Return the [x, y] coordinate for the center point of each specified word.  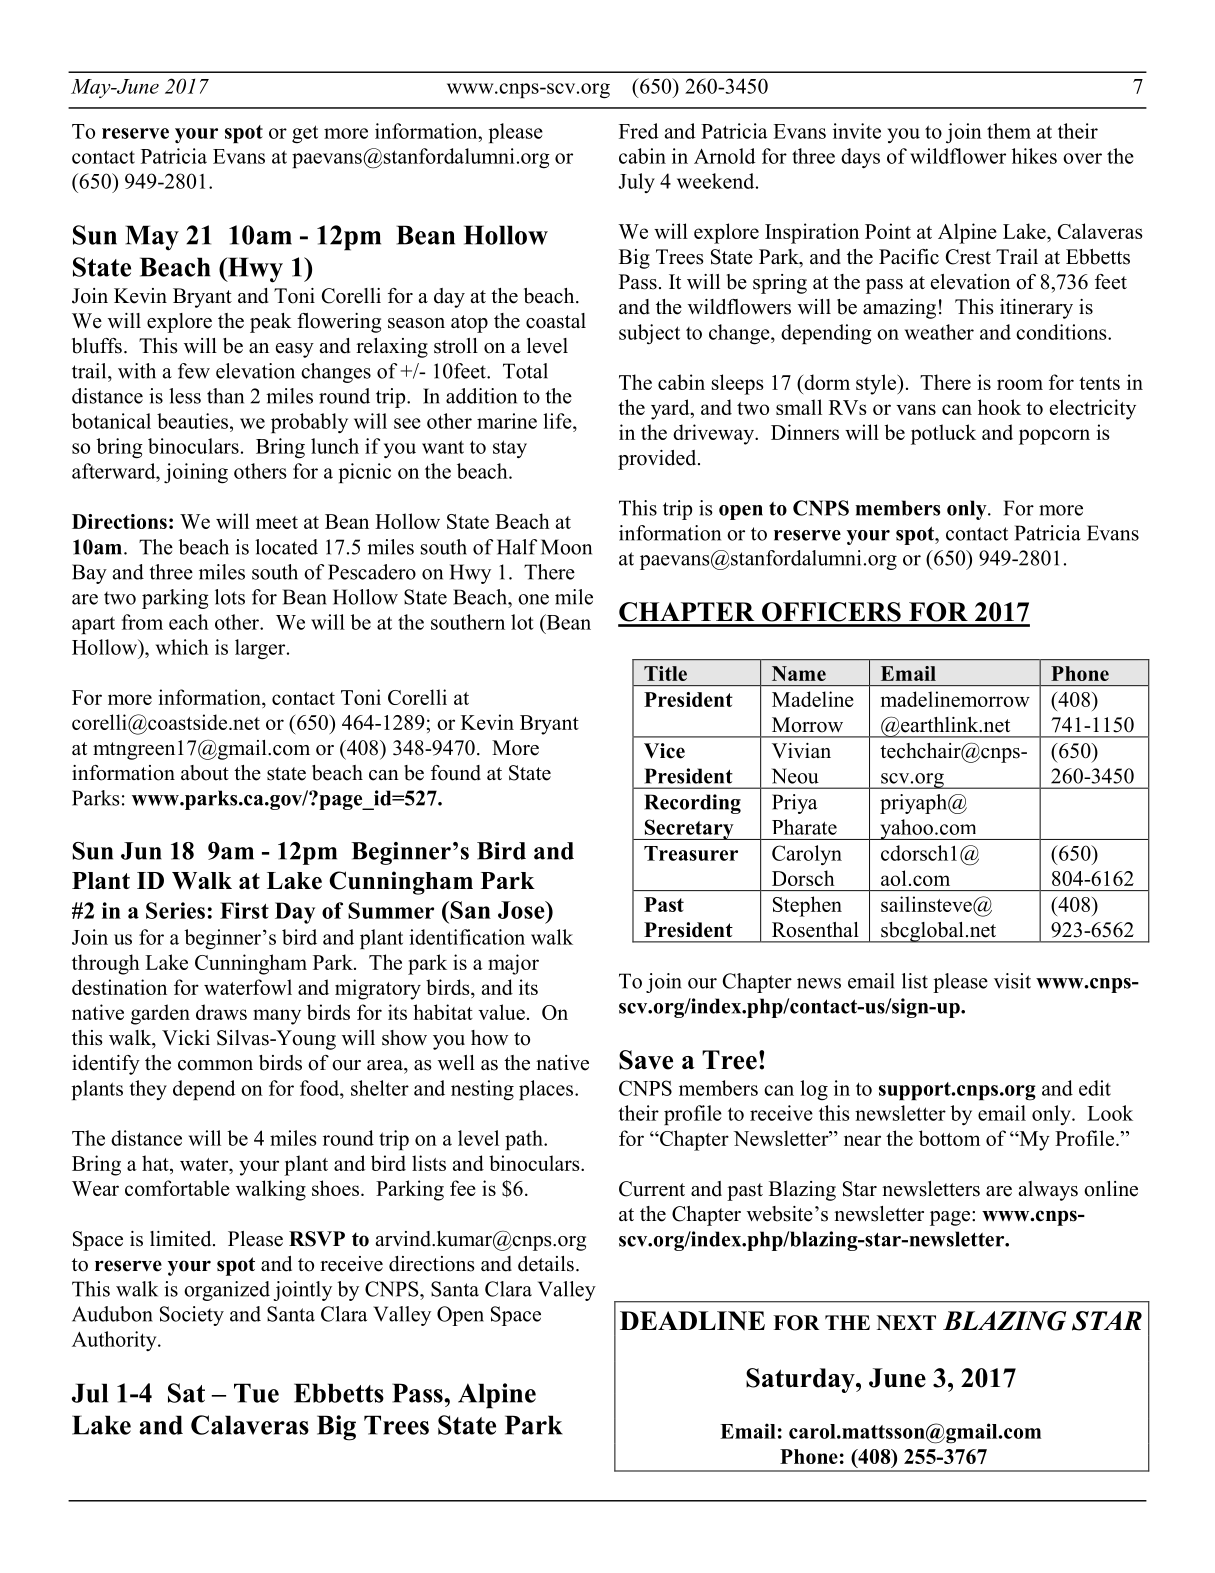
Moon [566, 547]
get [305, 134]
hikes [1034, 156]
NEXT [906, 1322]
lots [230, 597]
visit [1012, 981]
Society [192, 1316]
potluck [943, 434]
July [636, 183]
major [513, 964]
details [546, 1264]
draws [221, 1012]
